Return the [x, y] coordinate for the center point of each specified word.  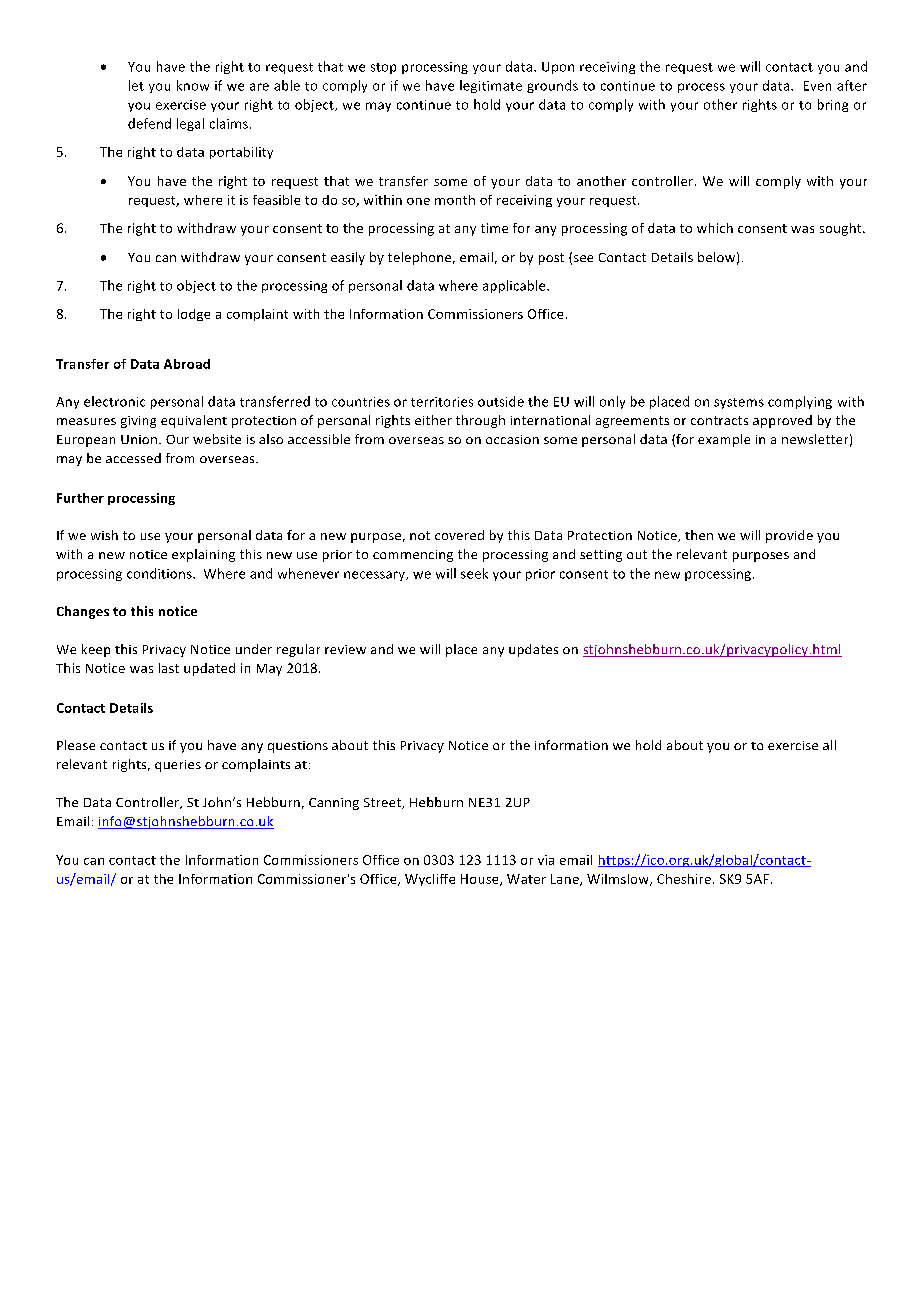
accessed [133, 458]
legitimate [491, 86]
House [481, 880]
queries [178, 766]
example [724, 440]
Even [817, 86]
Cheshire [685, 879]
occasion [512, 439]
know [193, 85]
